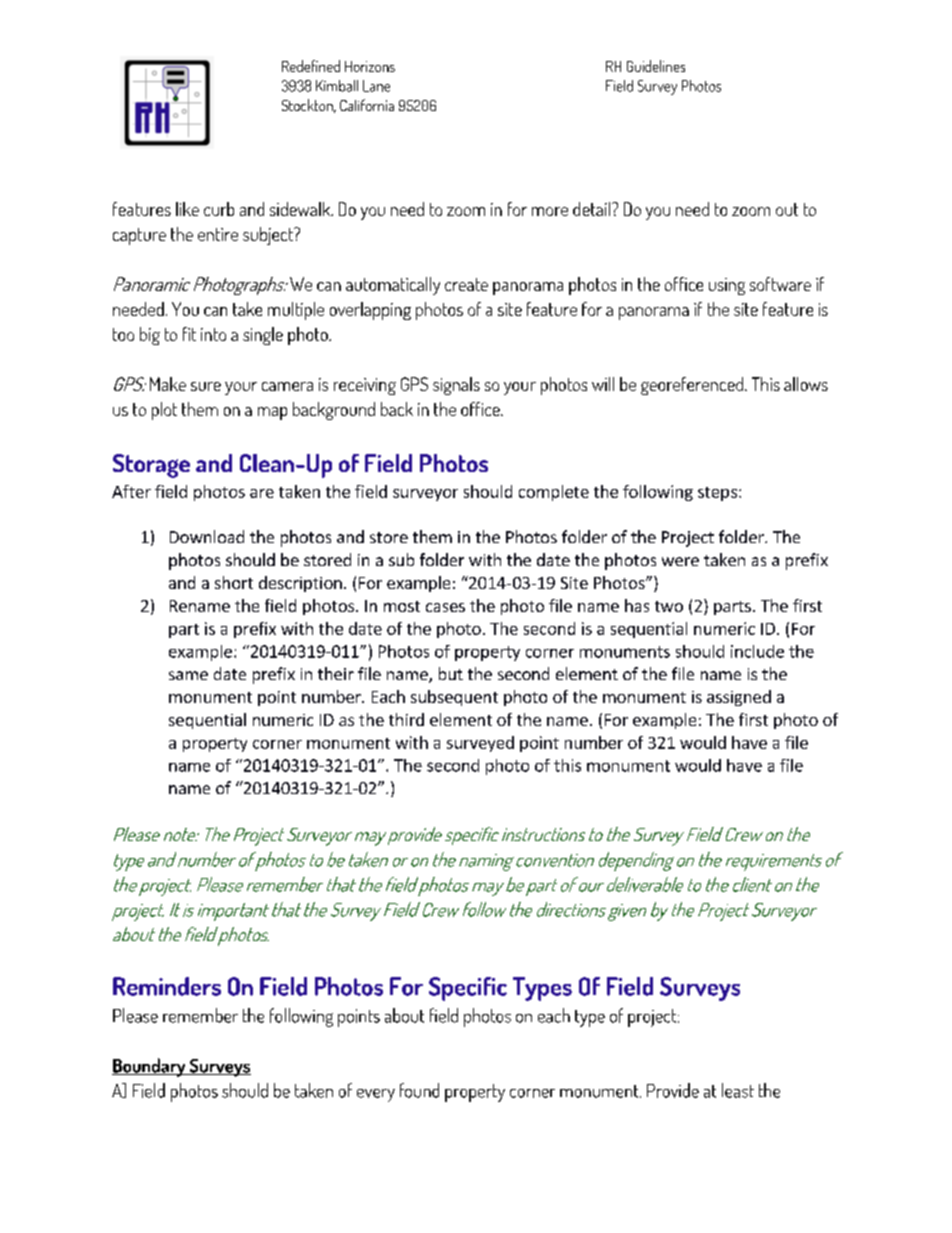  What do you see at coordinates (164, 411) in the document?
I see `plot` at bounding box center [164, 411].
